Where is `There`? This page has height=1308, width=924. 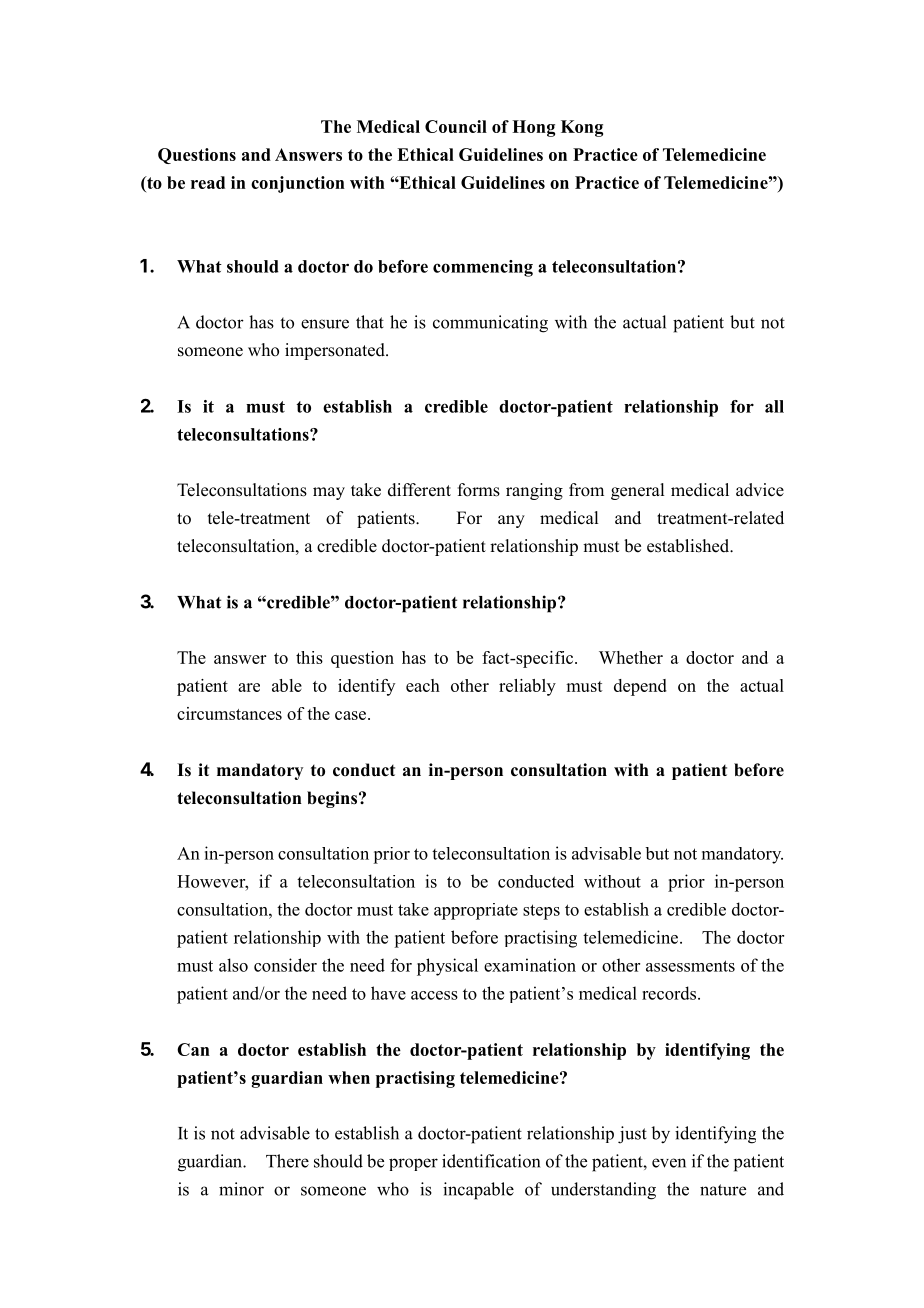 There is located at coordinates (287, 1161).
